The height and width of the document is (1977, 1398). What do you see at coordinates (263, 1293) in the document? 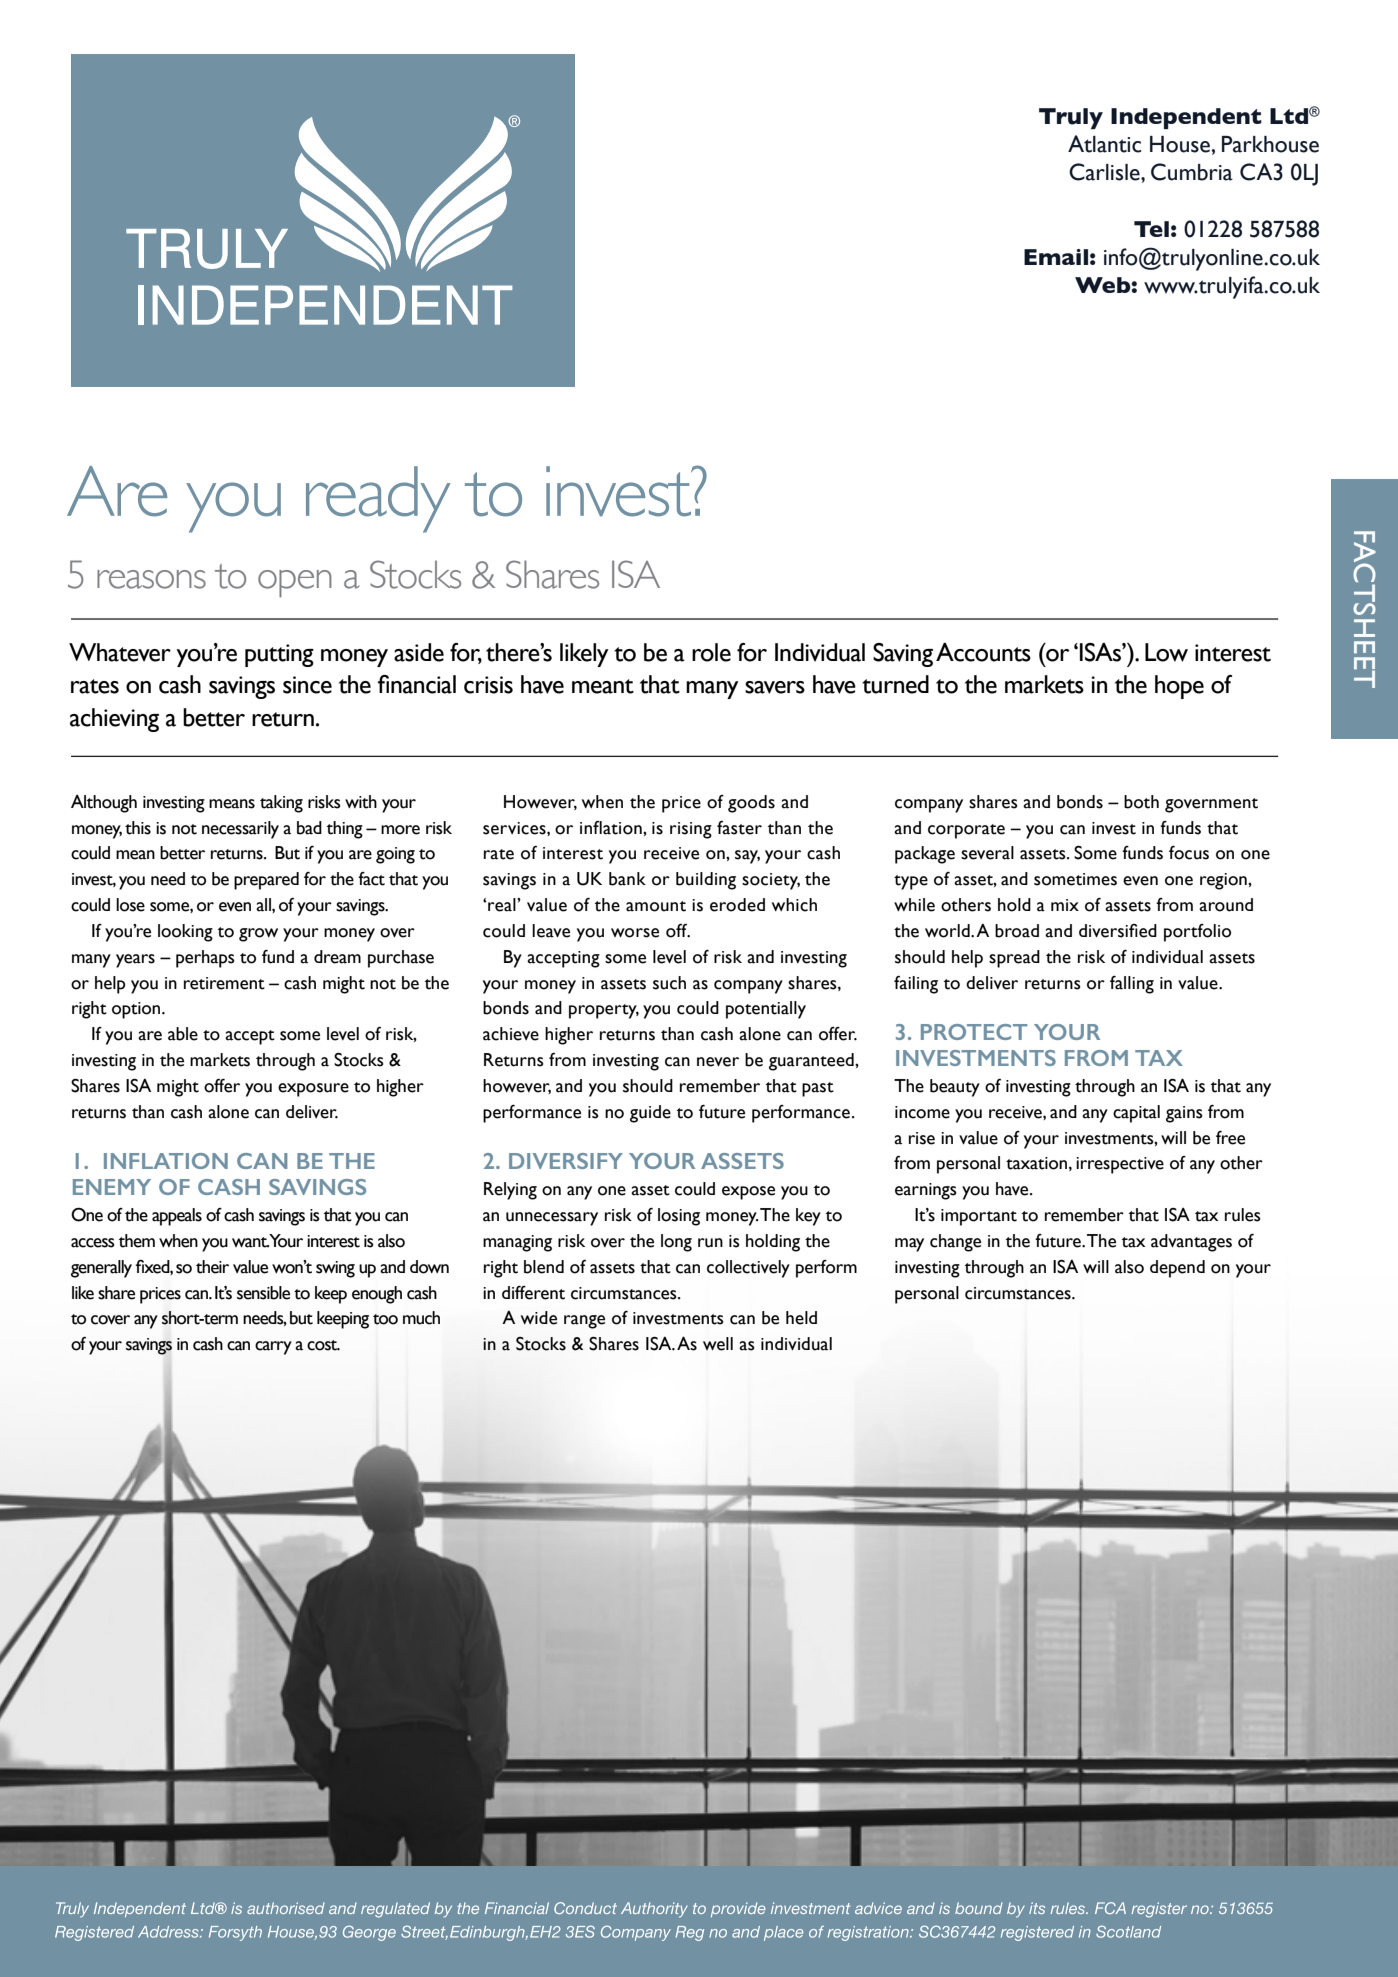
I see `sensible` at bounding box center [263, 1293].
